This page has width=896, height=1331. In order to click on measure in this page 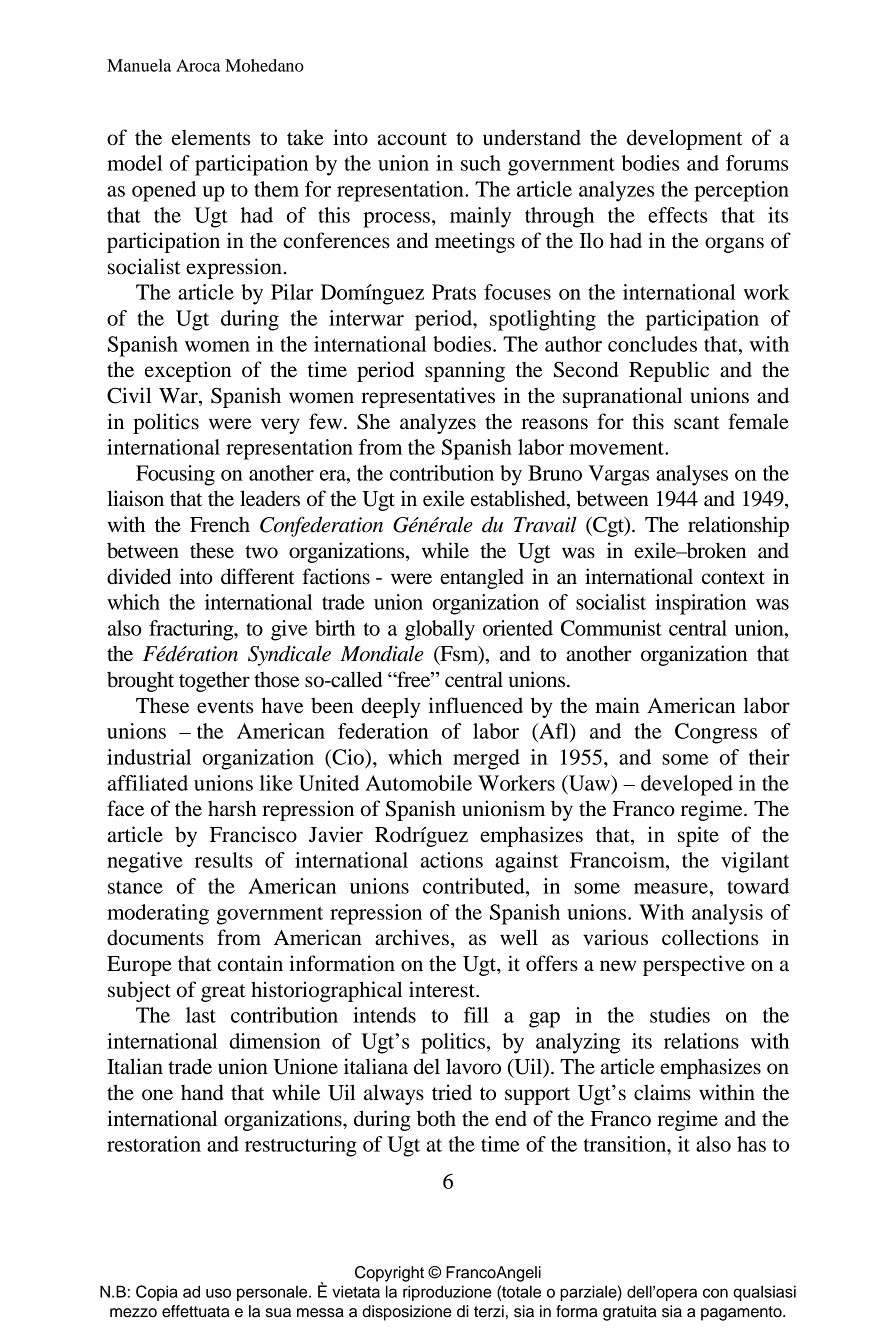, I will do `click(672, 888)`.
